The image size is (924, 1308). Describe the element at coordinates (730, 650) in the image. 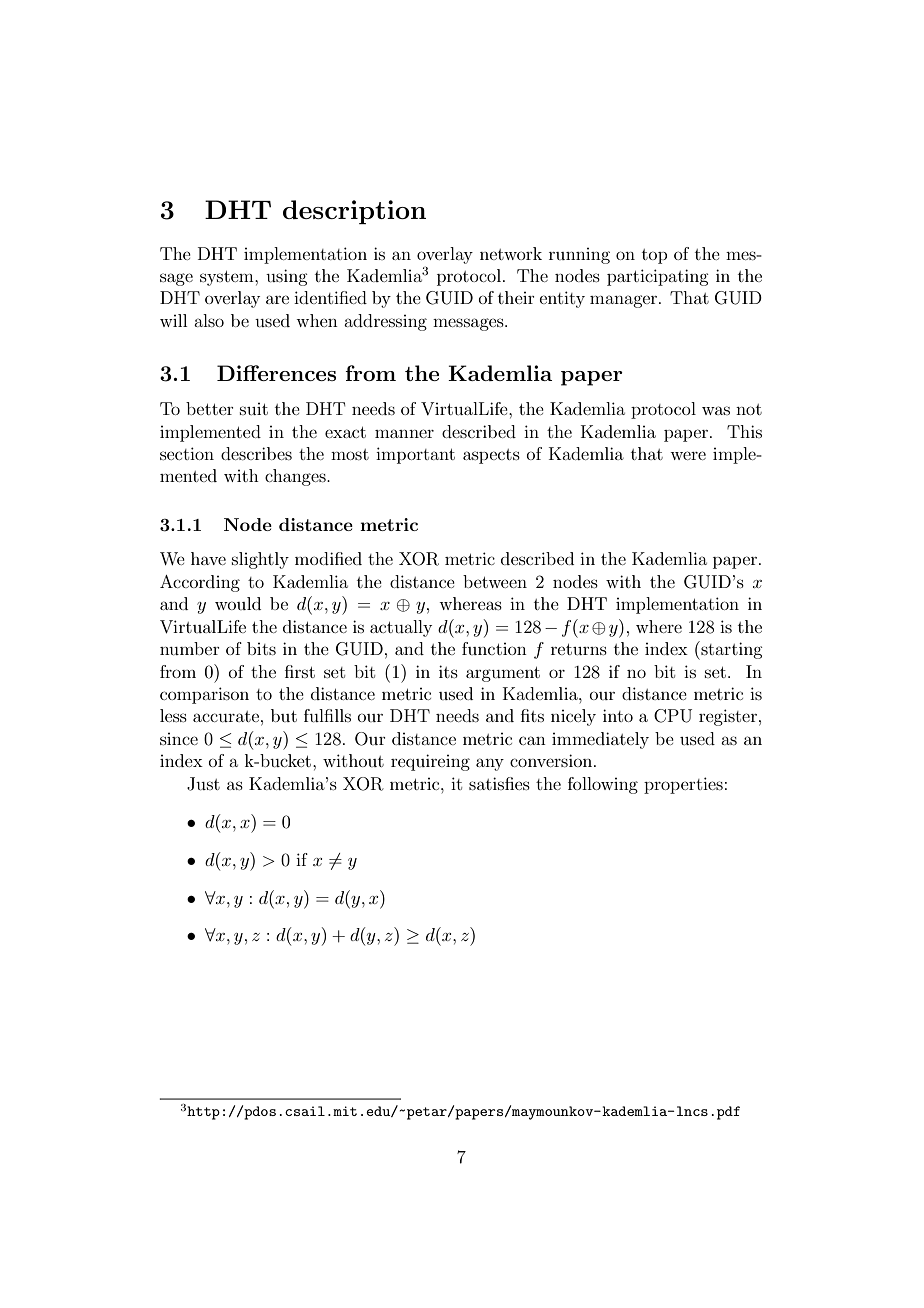

I see `starting` at that location.
